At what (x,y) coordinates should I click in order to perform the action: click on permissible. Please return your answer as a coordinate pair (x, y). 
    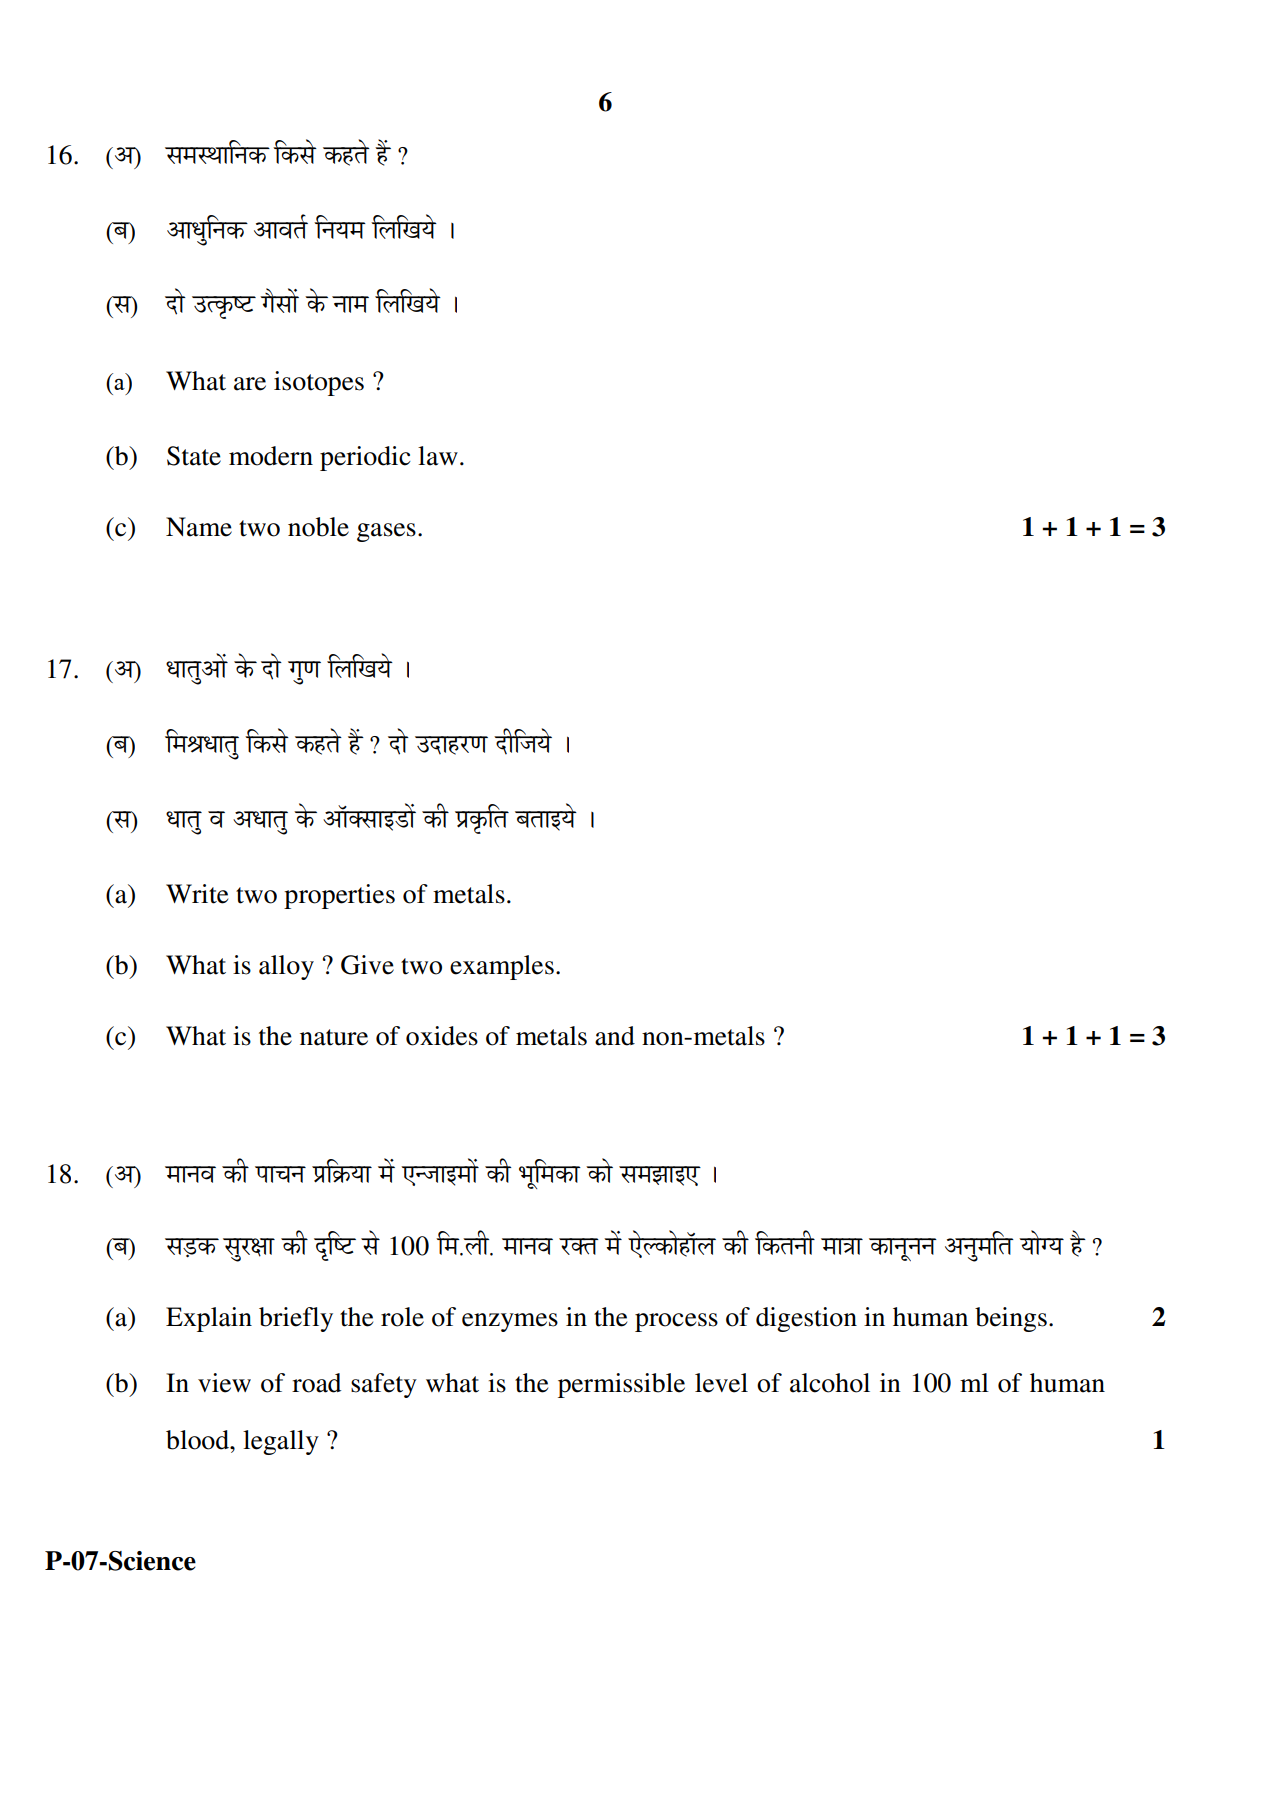
    Looking at the image, I should click on (621, 1385).
